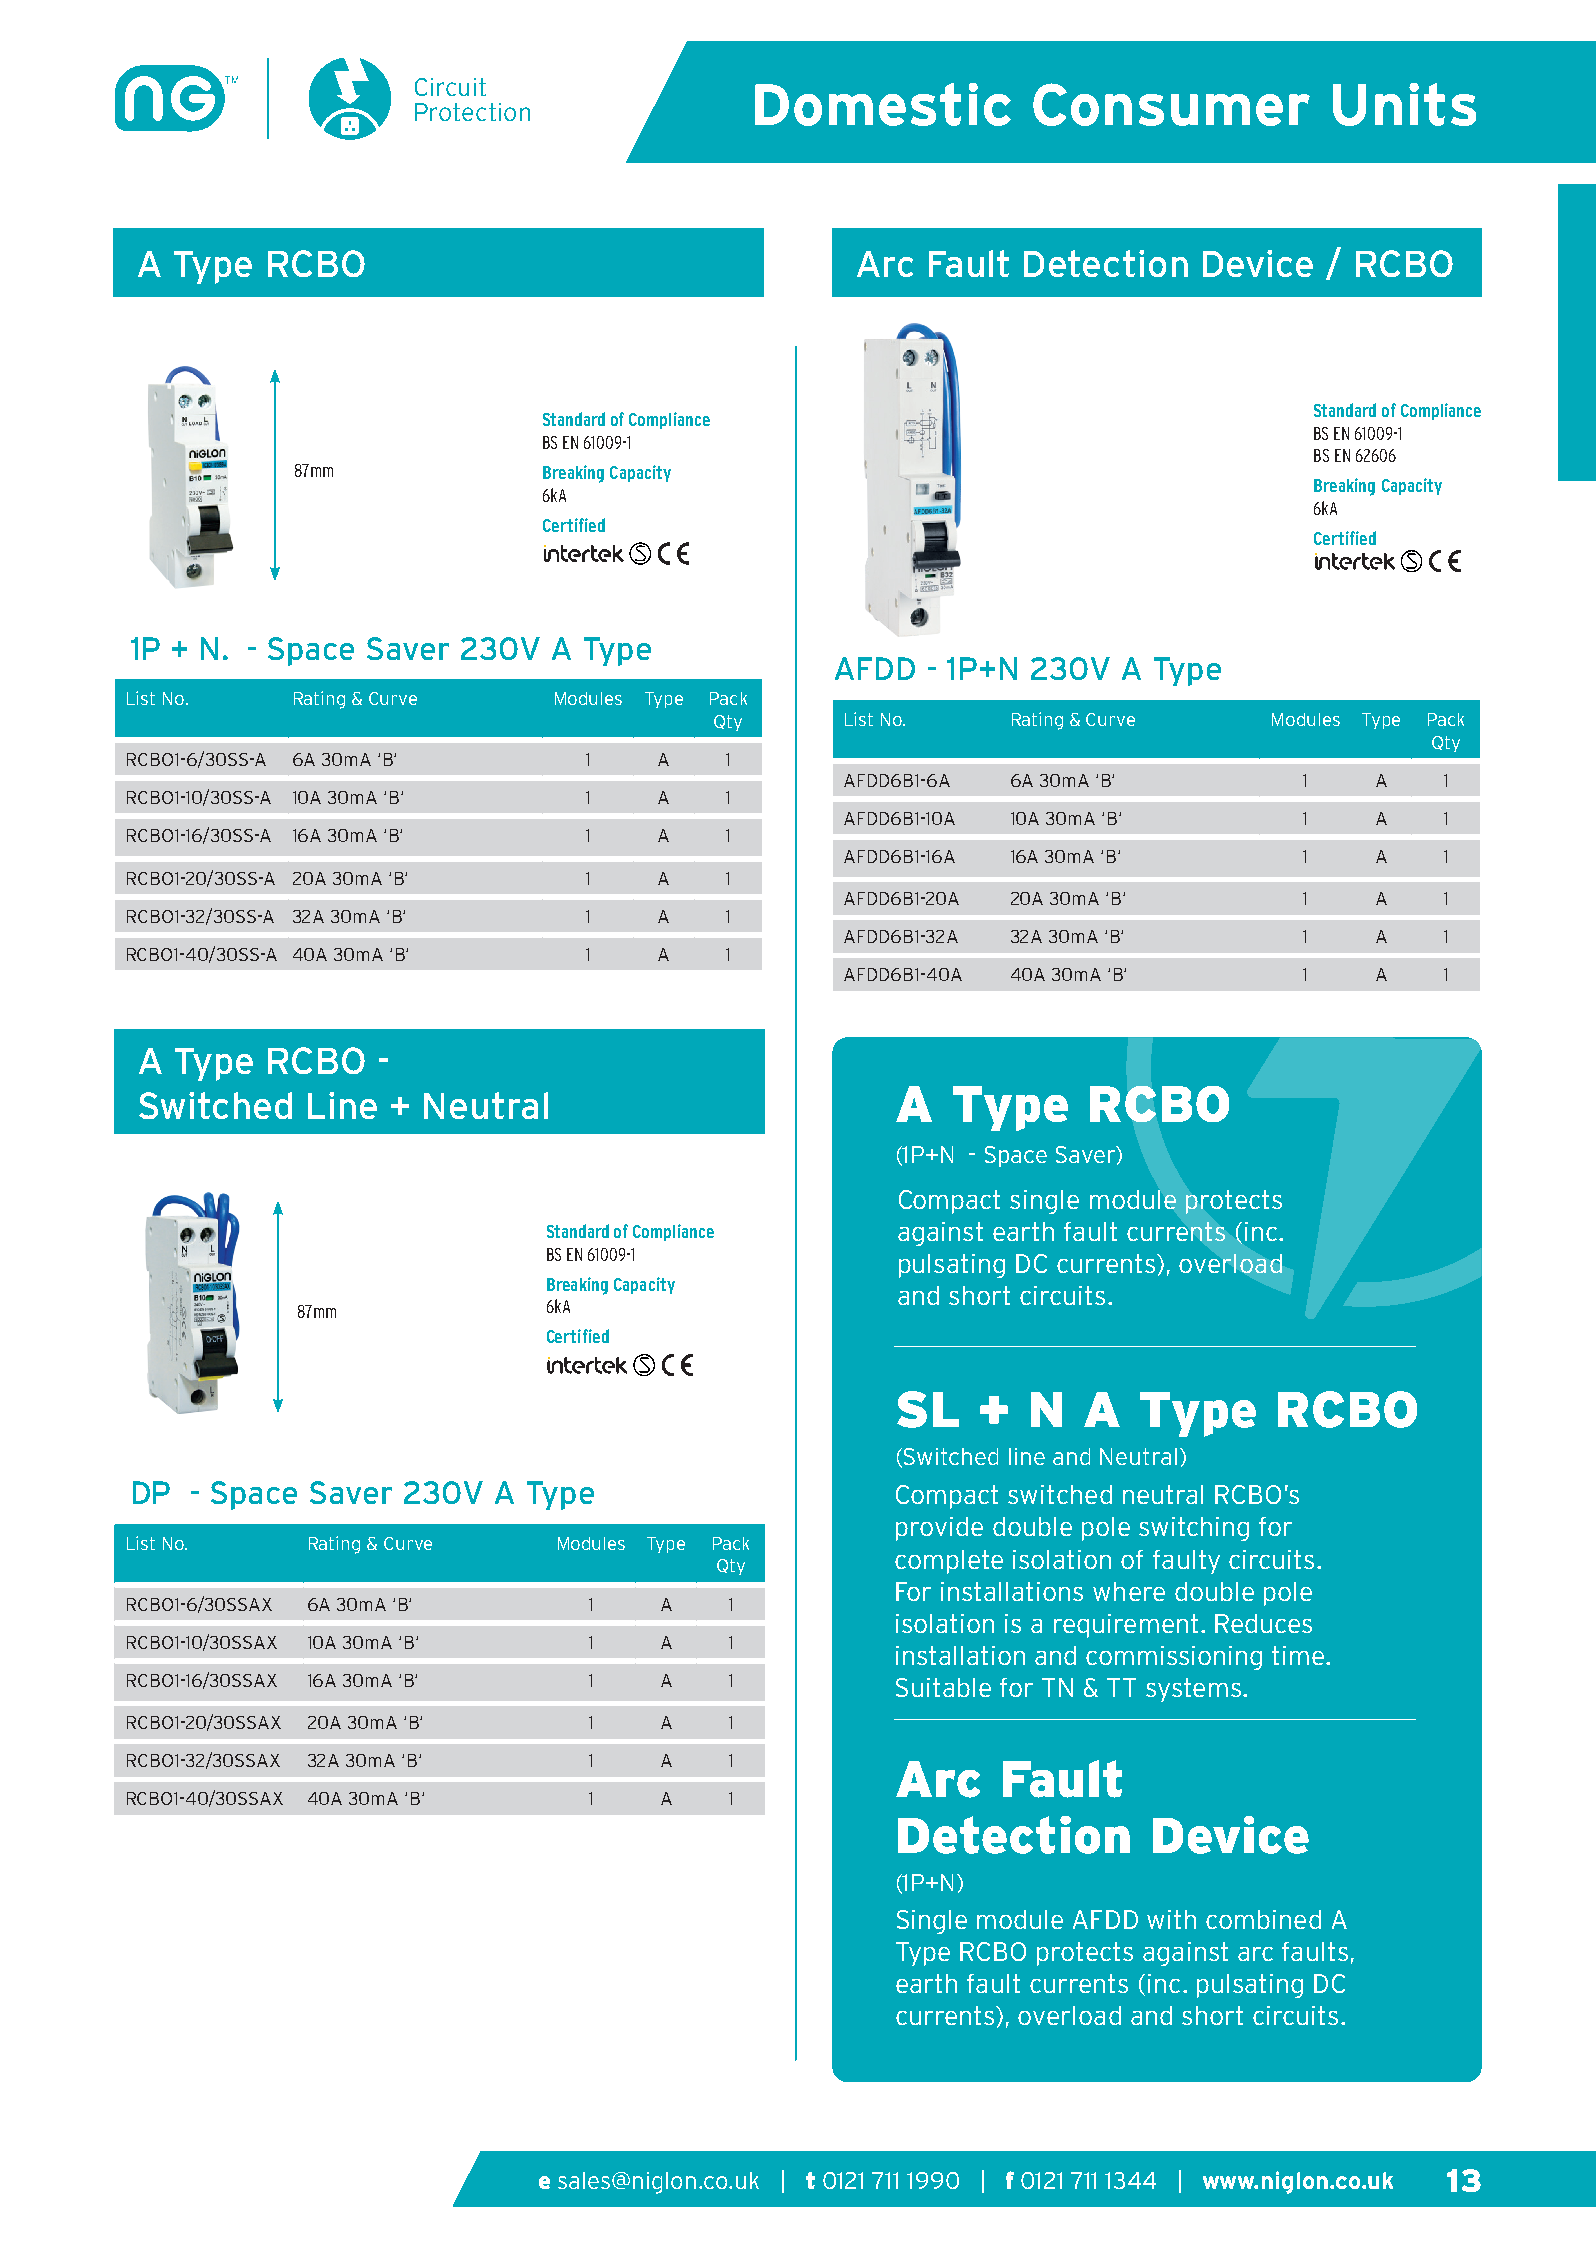  I want to click on where, so click(1129, 1591).
